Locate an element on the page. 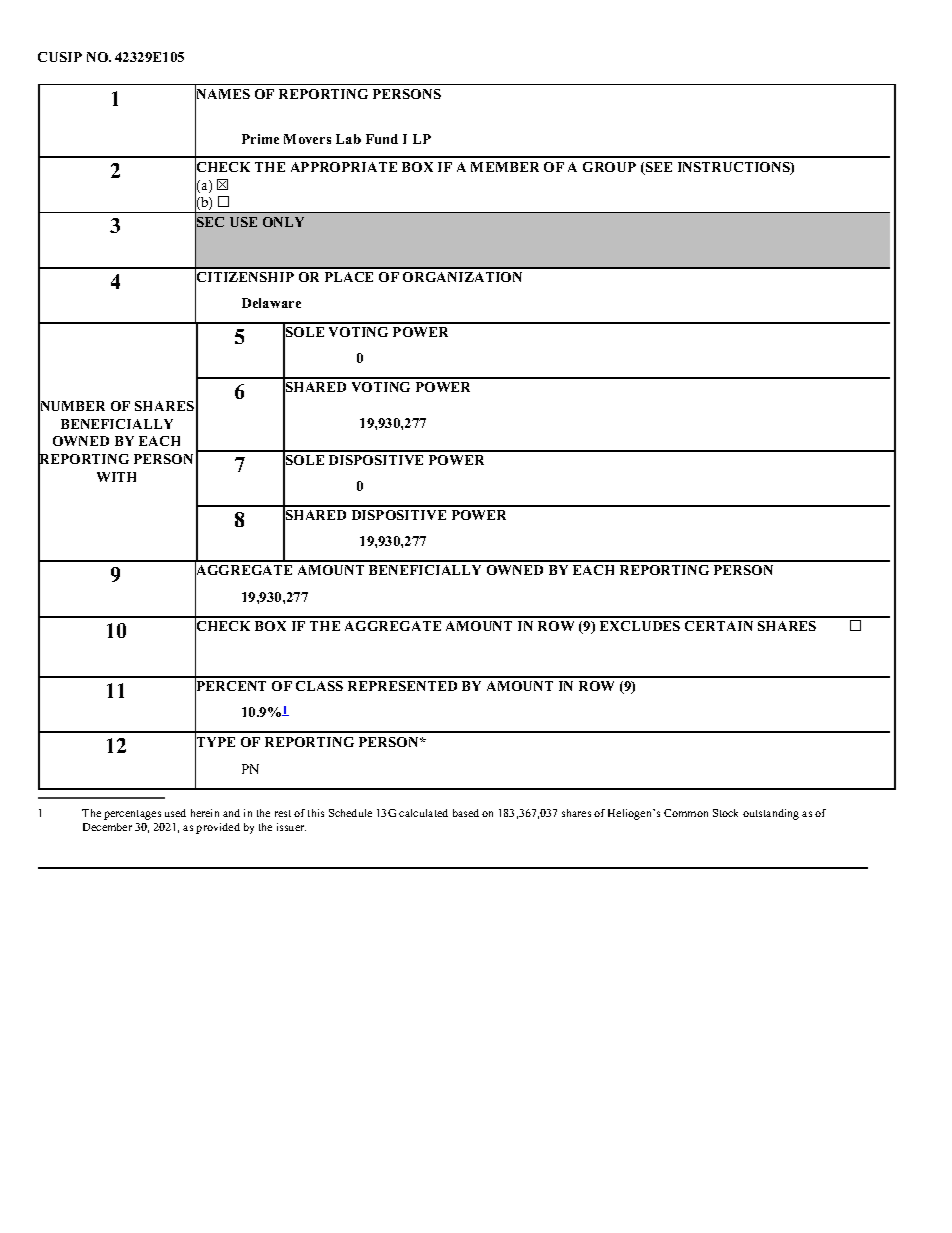 Image resolution: width=952 pixels, height=1233 pixels. EXCLUDES is located at coordinates (640, 626).
